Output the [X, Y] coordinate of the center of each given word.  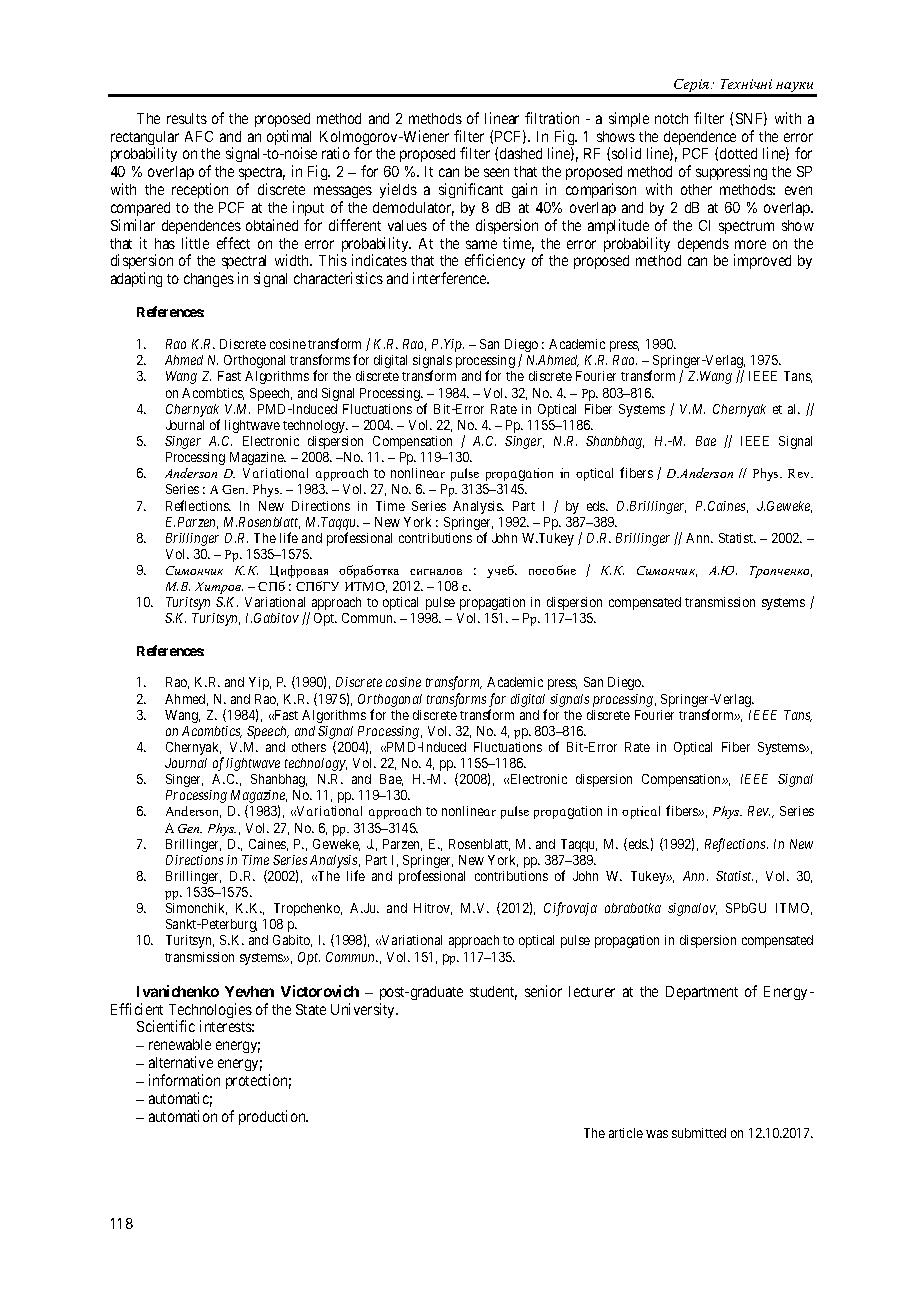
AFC [199, 136]
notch [671, 118]
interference [451, 278]
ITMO [794, 909]
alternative [181, 1062]
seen [496, 172]
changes [209, 280]
